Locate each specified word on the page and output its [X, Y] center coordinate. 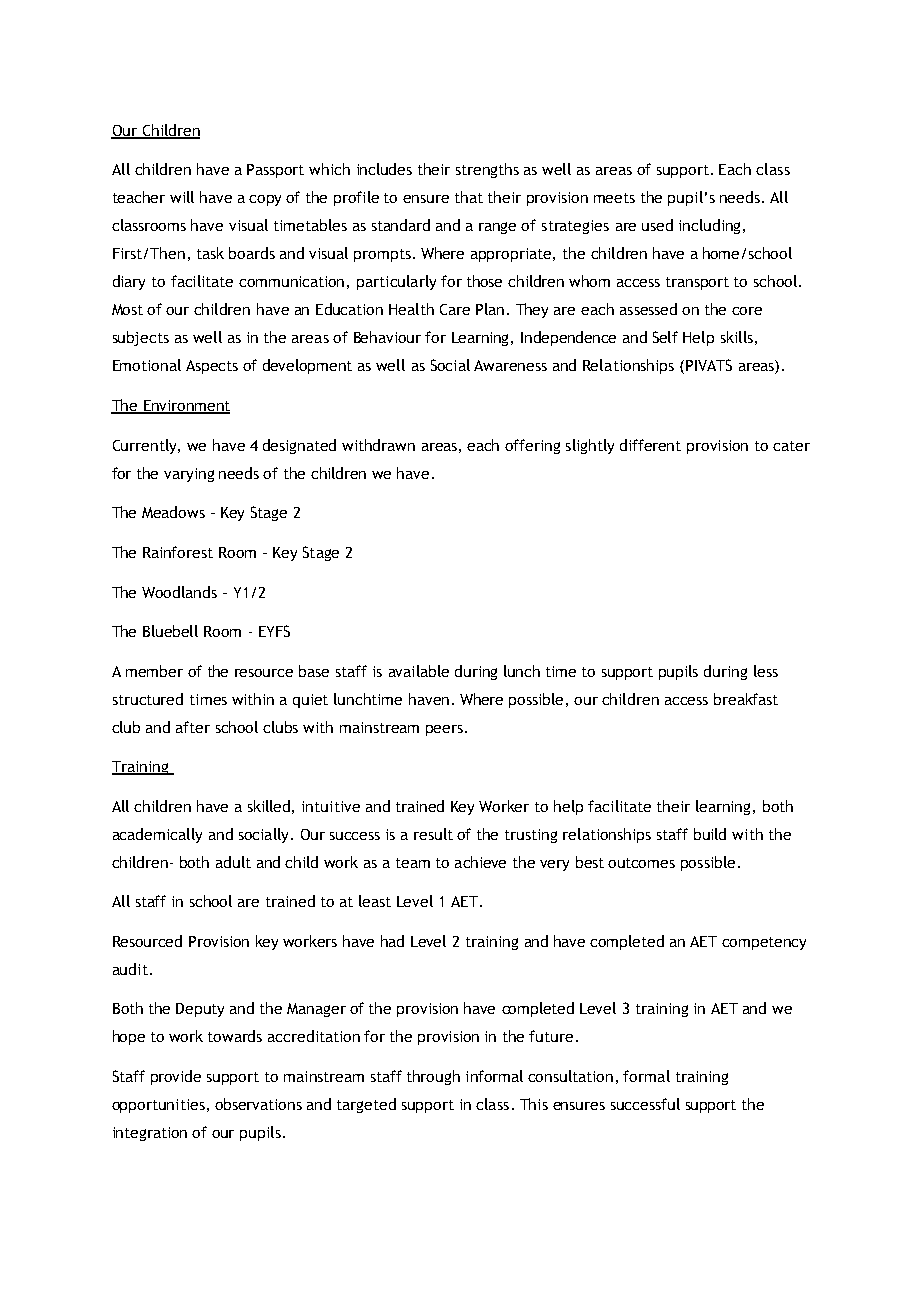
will [182, 197]
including [709, 226]
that [469, 197]
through [433, 1077]
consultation [570, 1076]
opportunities [158, 1106]
